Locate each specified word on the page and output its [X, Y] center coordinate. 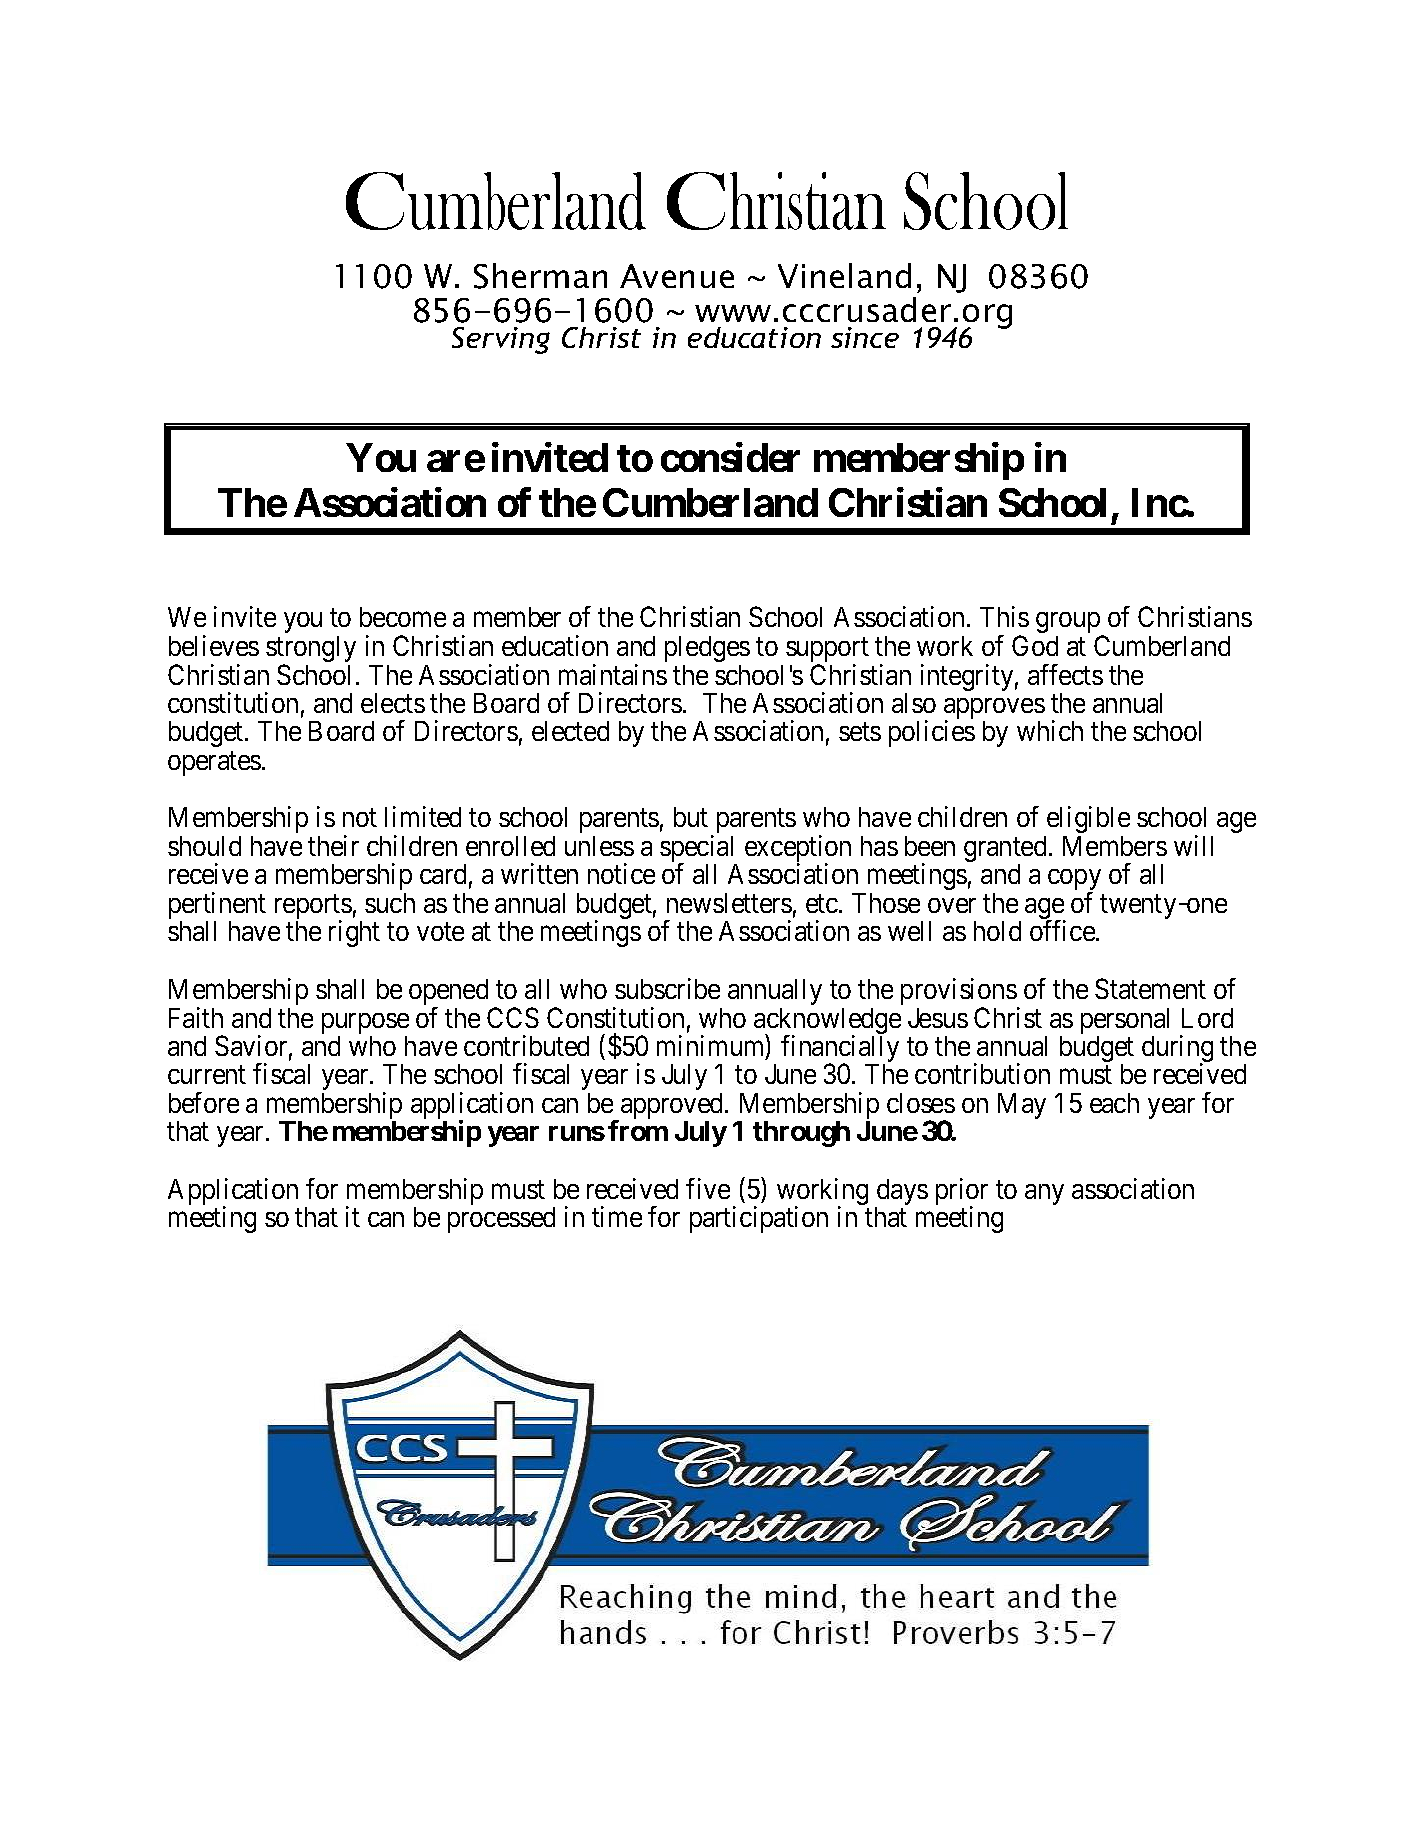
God [1035, 645]
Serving [501, 340]
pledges [707, 649]
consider [730, 457]
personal [1125, 1022]
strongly [311, 650]
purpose [365, 1025]
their [333, 845]
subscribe [667, 988]
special [698, 850]
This [1004, 616]
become [403, 617]
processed [501, 1220]
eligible [1088, 819]
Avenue [677, 276]
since [865, 337]
